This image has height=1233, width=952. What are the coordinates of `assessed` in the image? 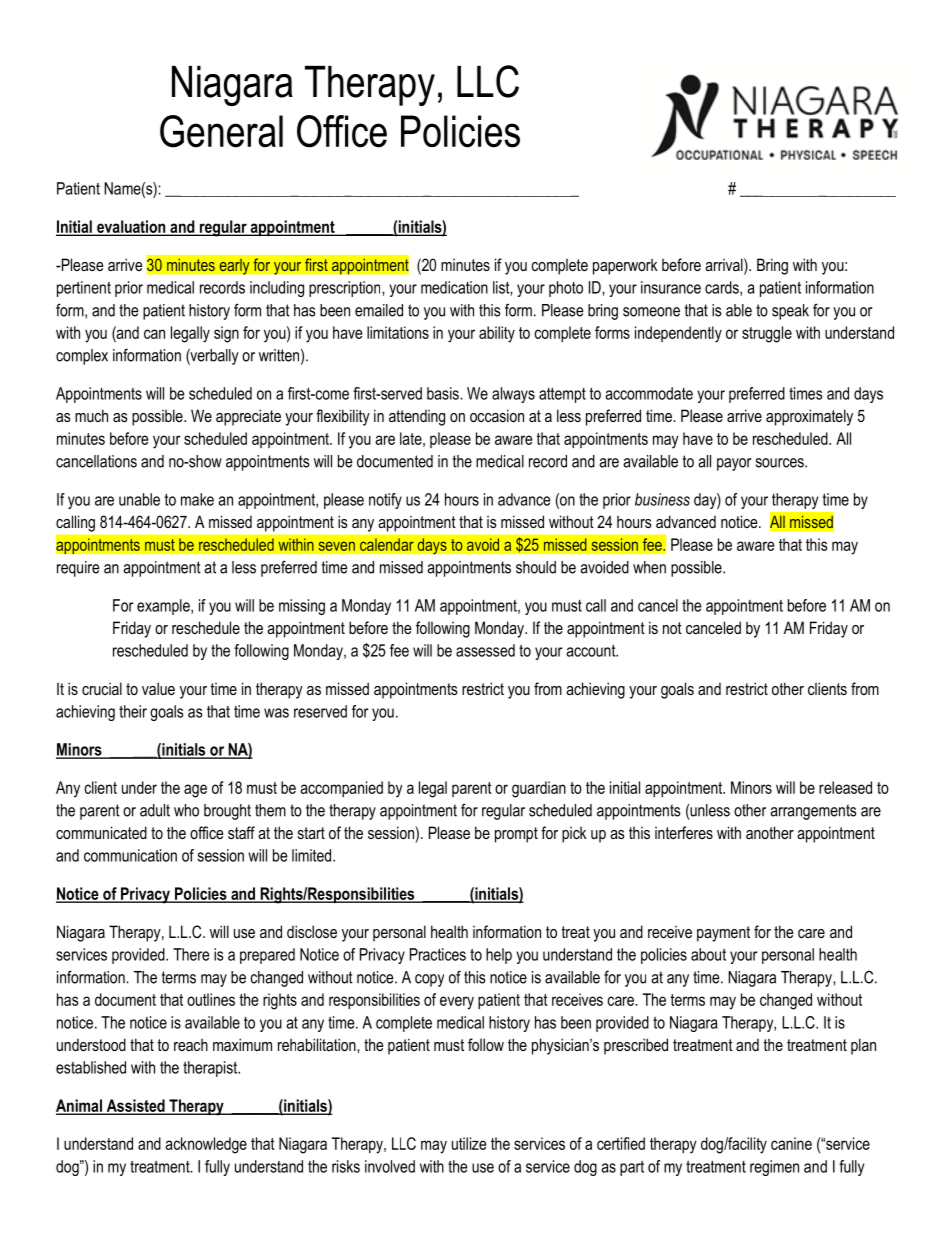 It's located at (485, 650).
